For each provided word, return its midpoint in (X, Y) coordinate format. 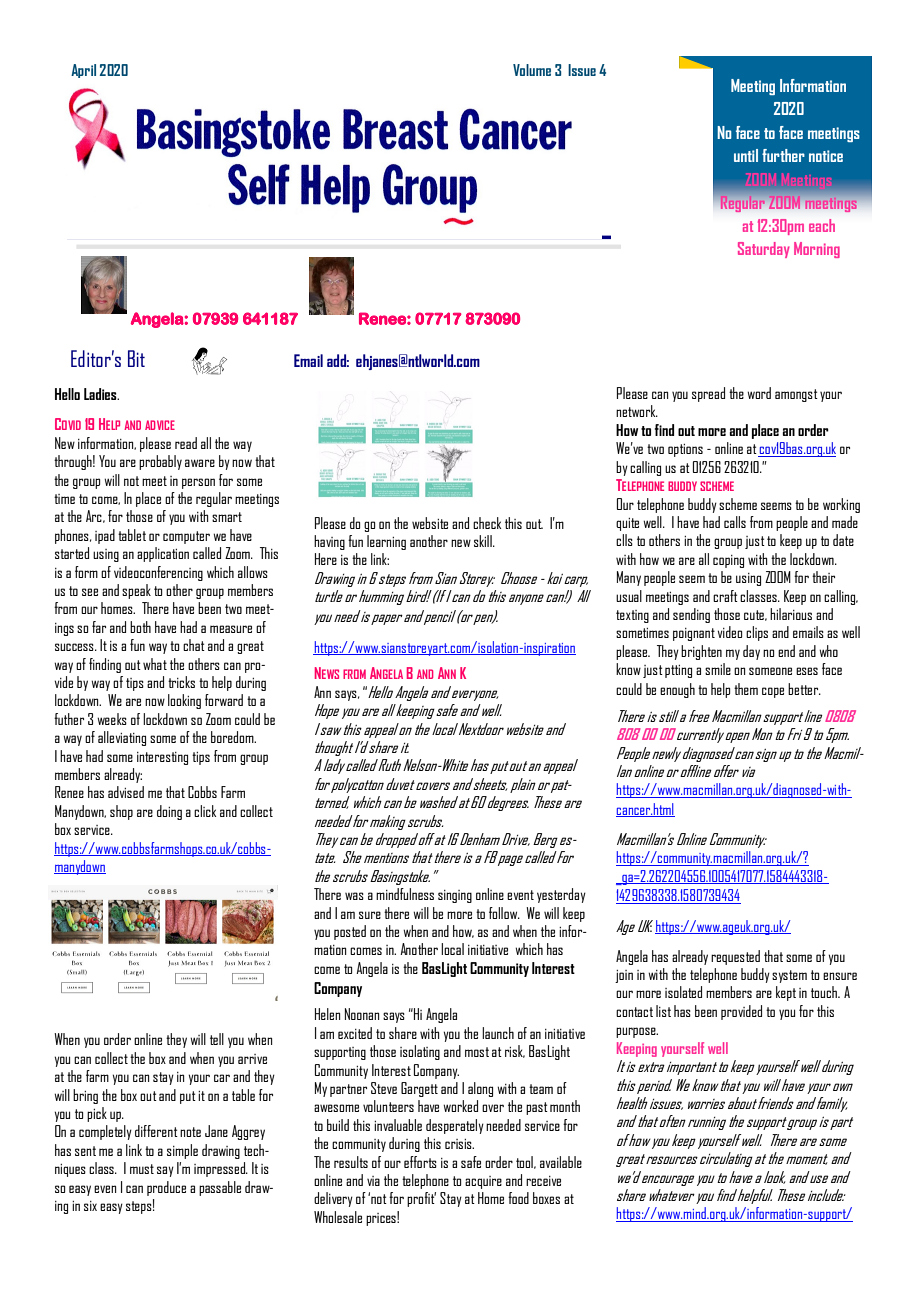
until (746, 155)
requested (735, 957)
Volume (532, 70)
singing (455, 896)
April (83, 71)
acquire (483, 1182)
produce (166, 1188)
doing (169, 812)
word (759, 393)
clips (757, 633)
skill (484, 541)
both (140, 627)
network (637, 411)
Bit (136, 358)
